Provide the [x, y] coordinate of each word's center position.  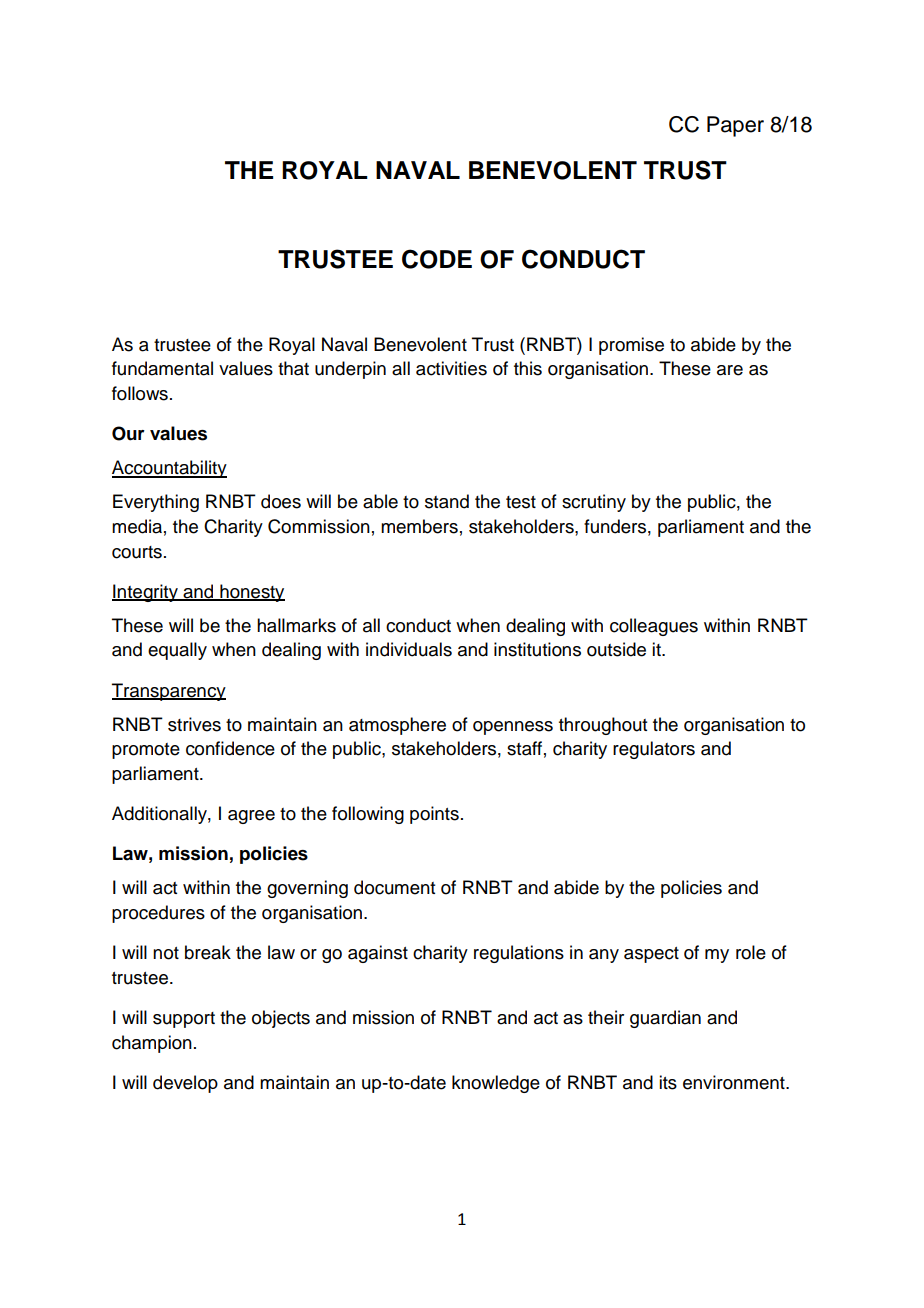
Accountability [169, 469]
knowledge [496, 1084]
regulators [654, 750]
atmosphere [397, 726]
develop [185, 1084]
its [668, 1082]
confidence [230, 748]
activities [451, 368]
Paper [735, 126]
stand [447, 501]
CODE [437, 259]
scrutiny [594, 503]
